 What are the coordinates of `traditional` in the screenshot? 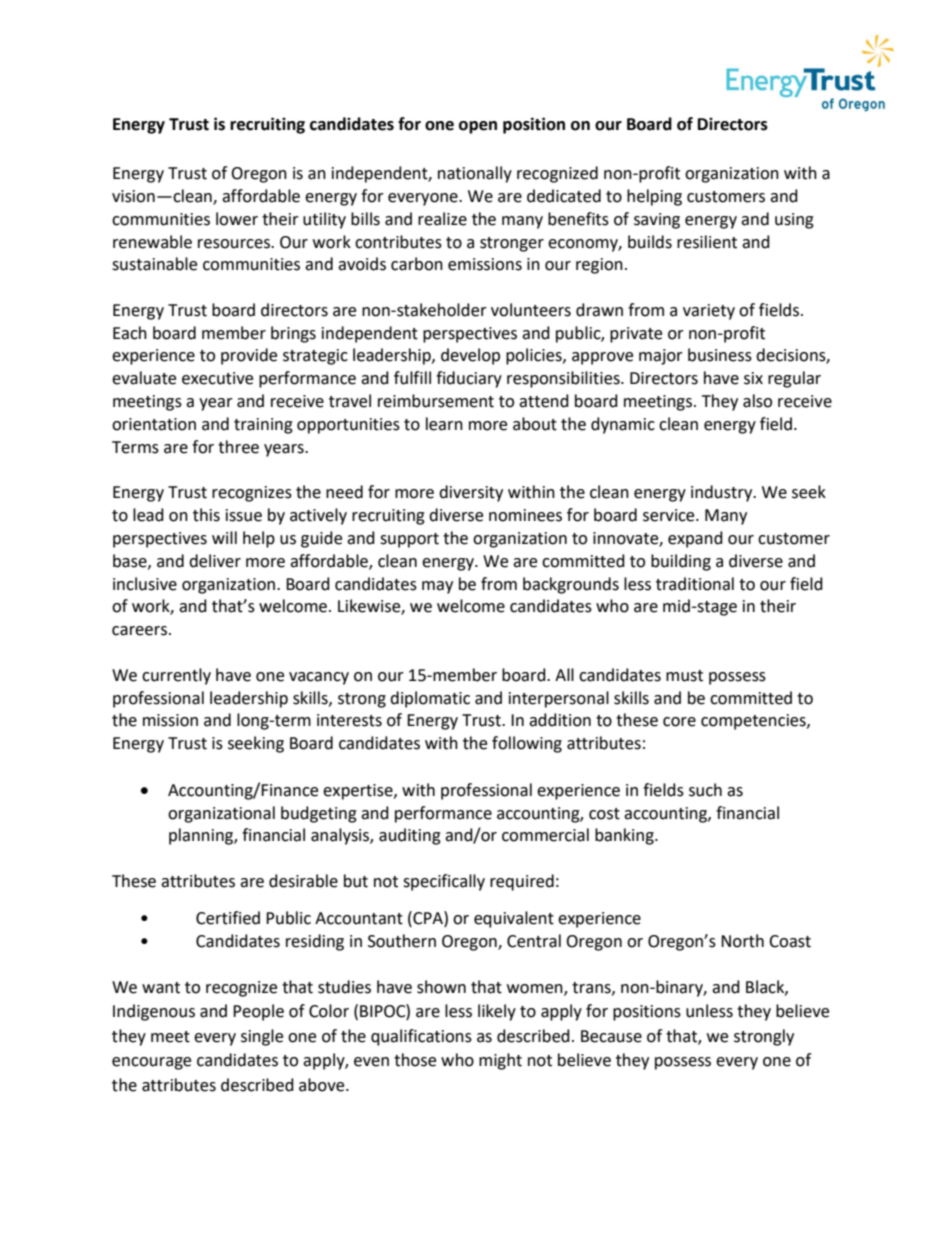 It's located at (695, 584).
